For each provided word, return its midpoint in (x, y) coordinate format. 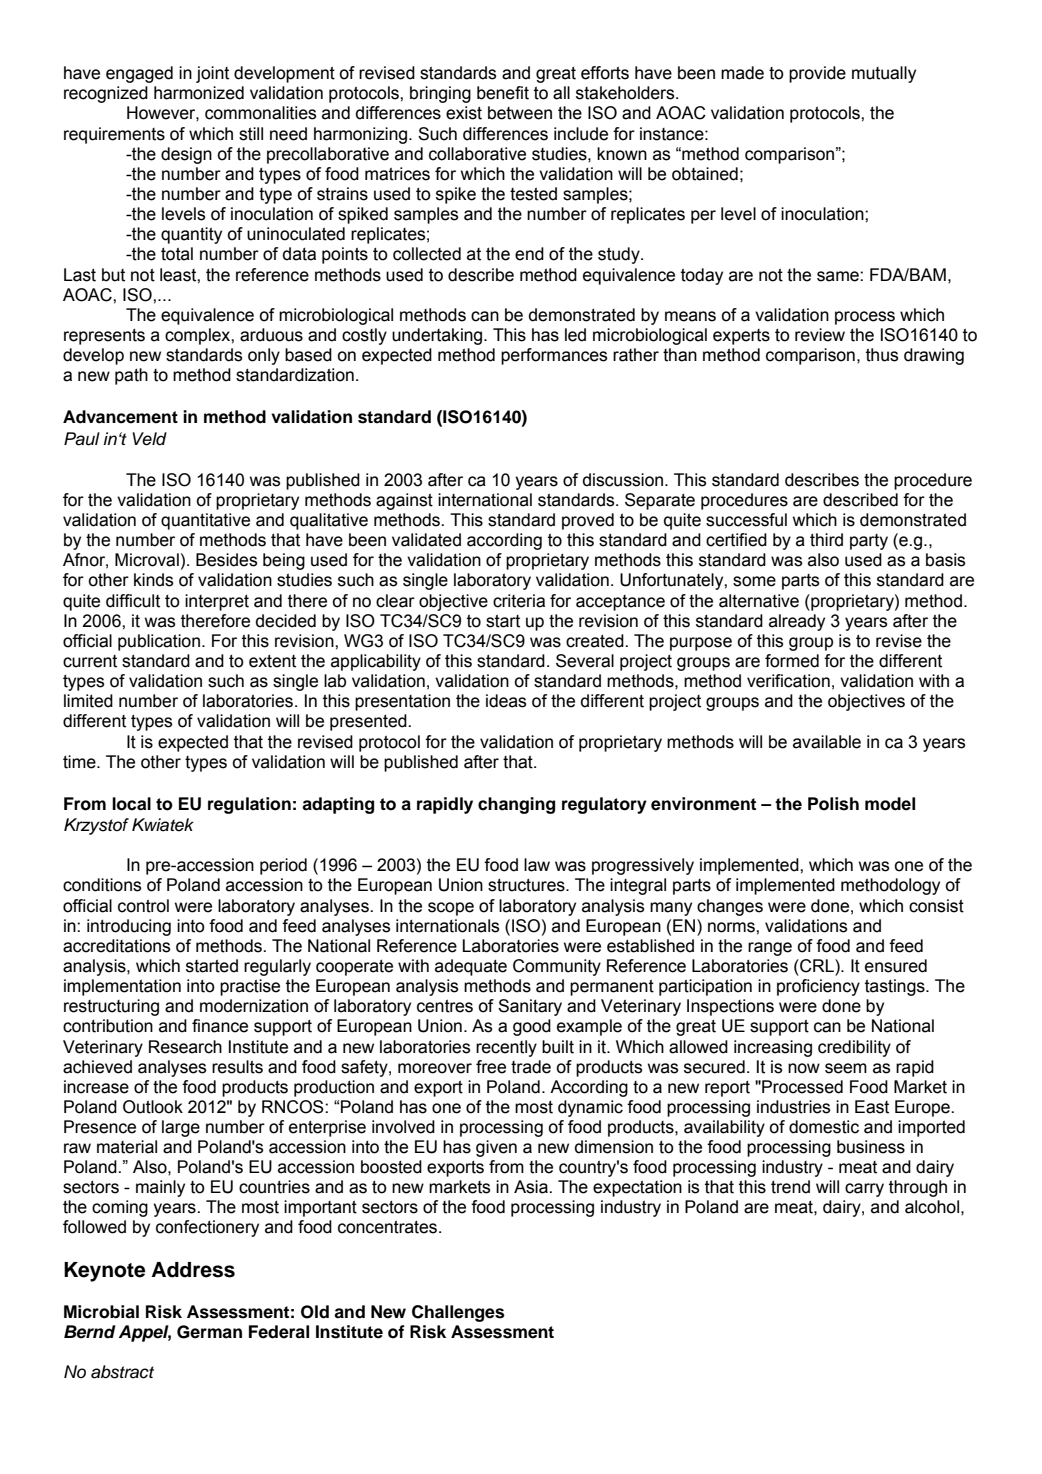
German (209, 1332)
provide (817, 74)
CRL (817, 966)
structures (527, 885)
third (826, 540)
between (520, 113)
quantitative (205, 521)
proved (588, 521)
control (143, 906)
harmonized (199, 93)
